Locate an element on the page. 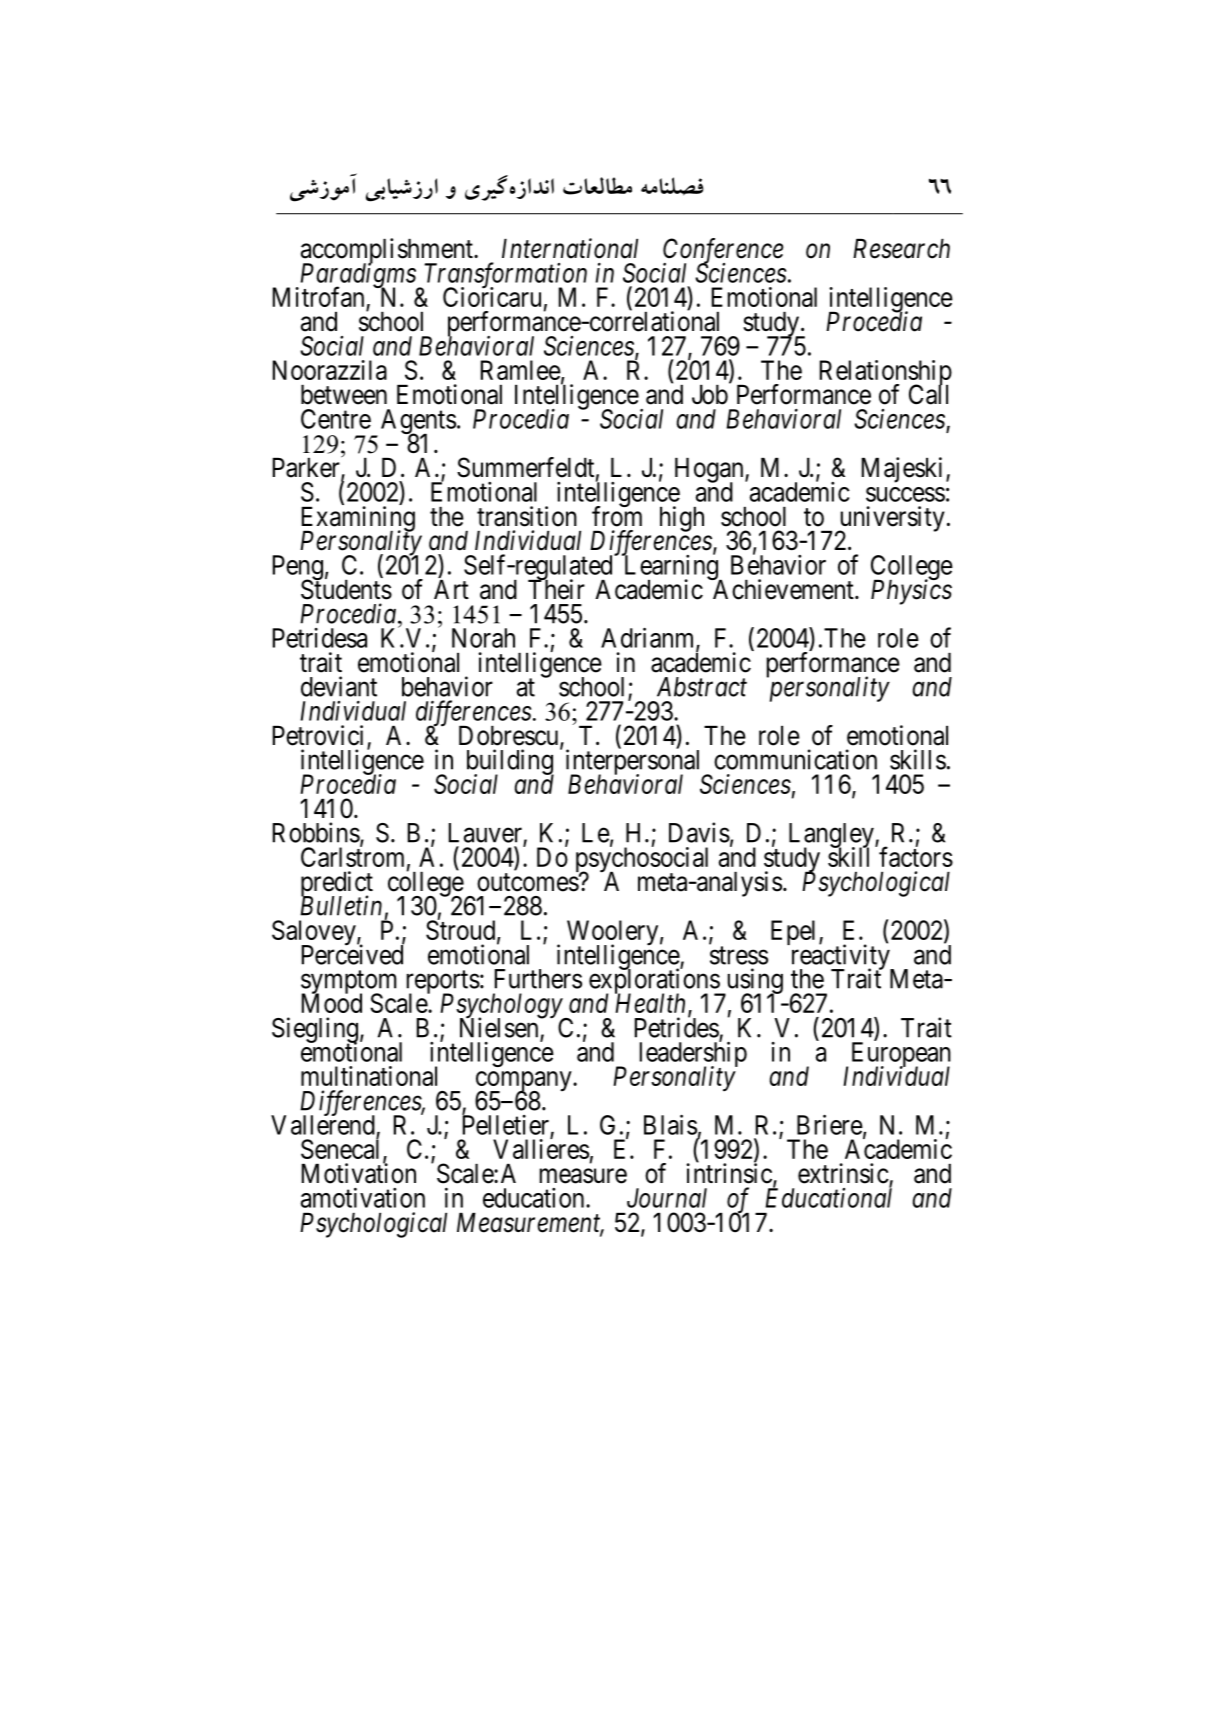 Image resolution: width=1211 pixels, height=1714 pixels. multinational is located at coordinates (369, 1076).
